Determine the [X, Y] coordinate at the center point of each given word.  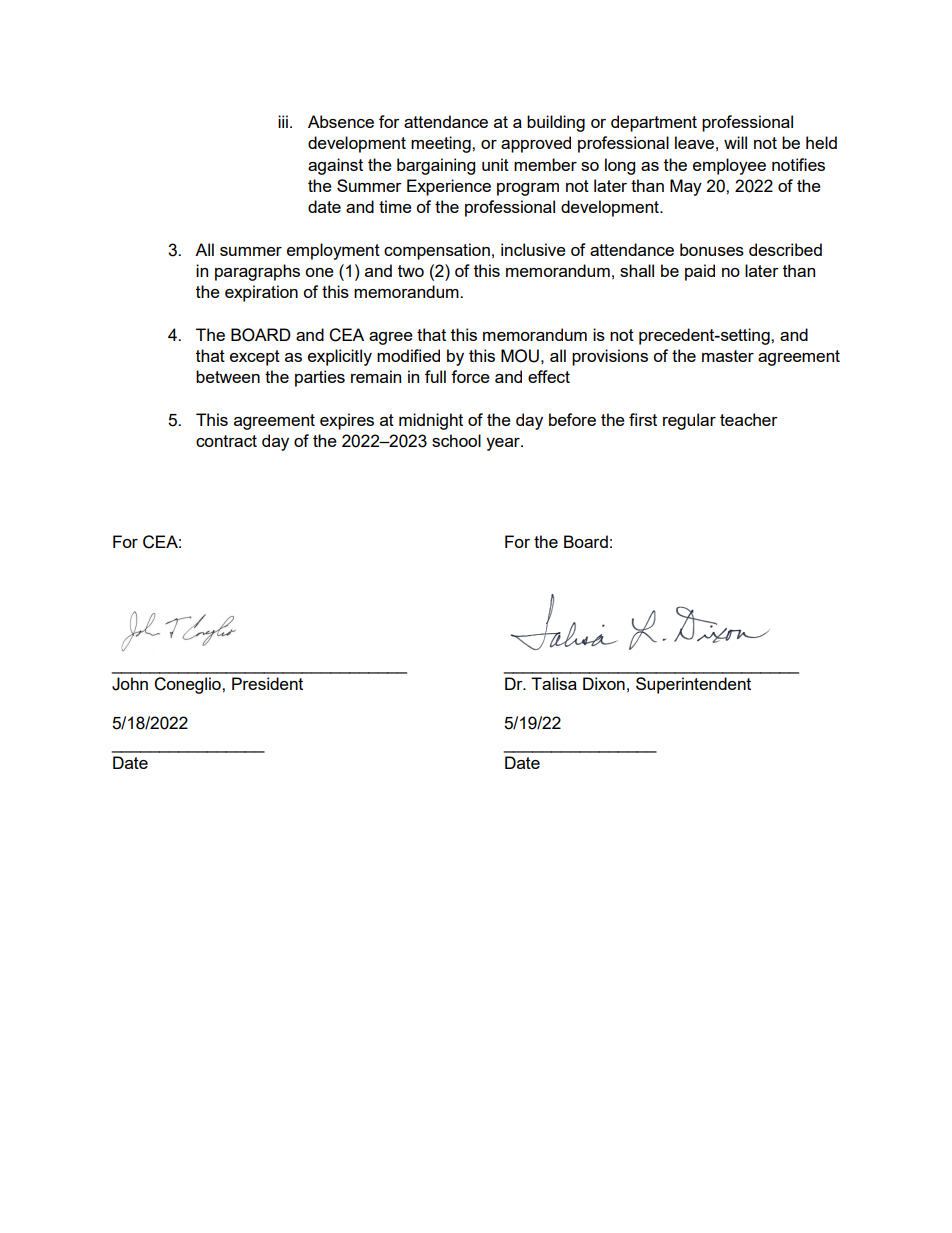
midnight [431, 421]
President [267, 683]
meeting [442, 144]
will [735, 142]
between [228, 376]
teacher [749, 419]
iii [283, 121]
